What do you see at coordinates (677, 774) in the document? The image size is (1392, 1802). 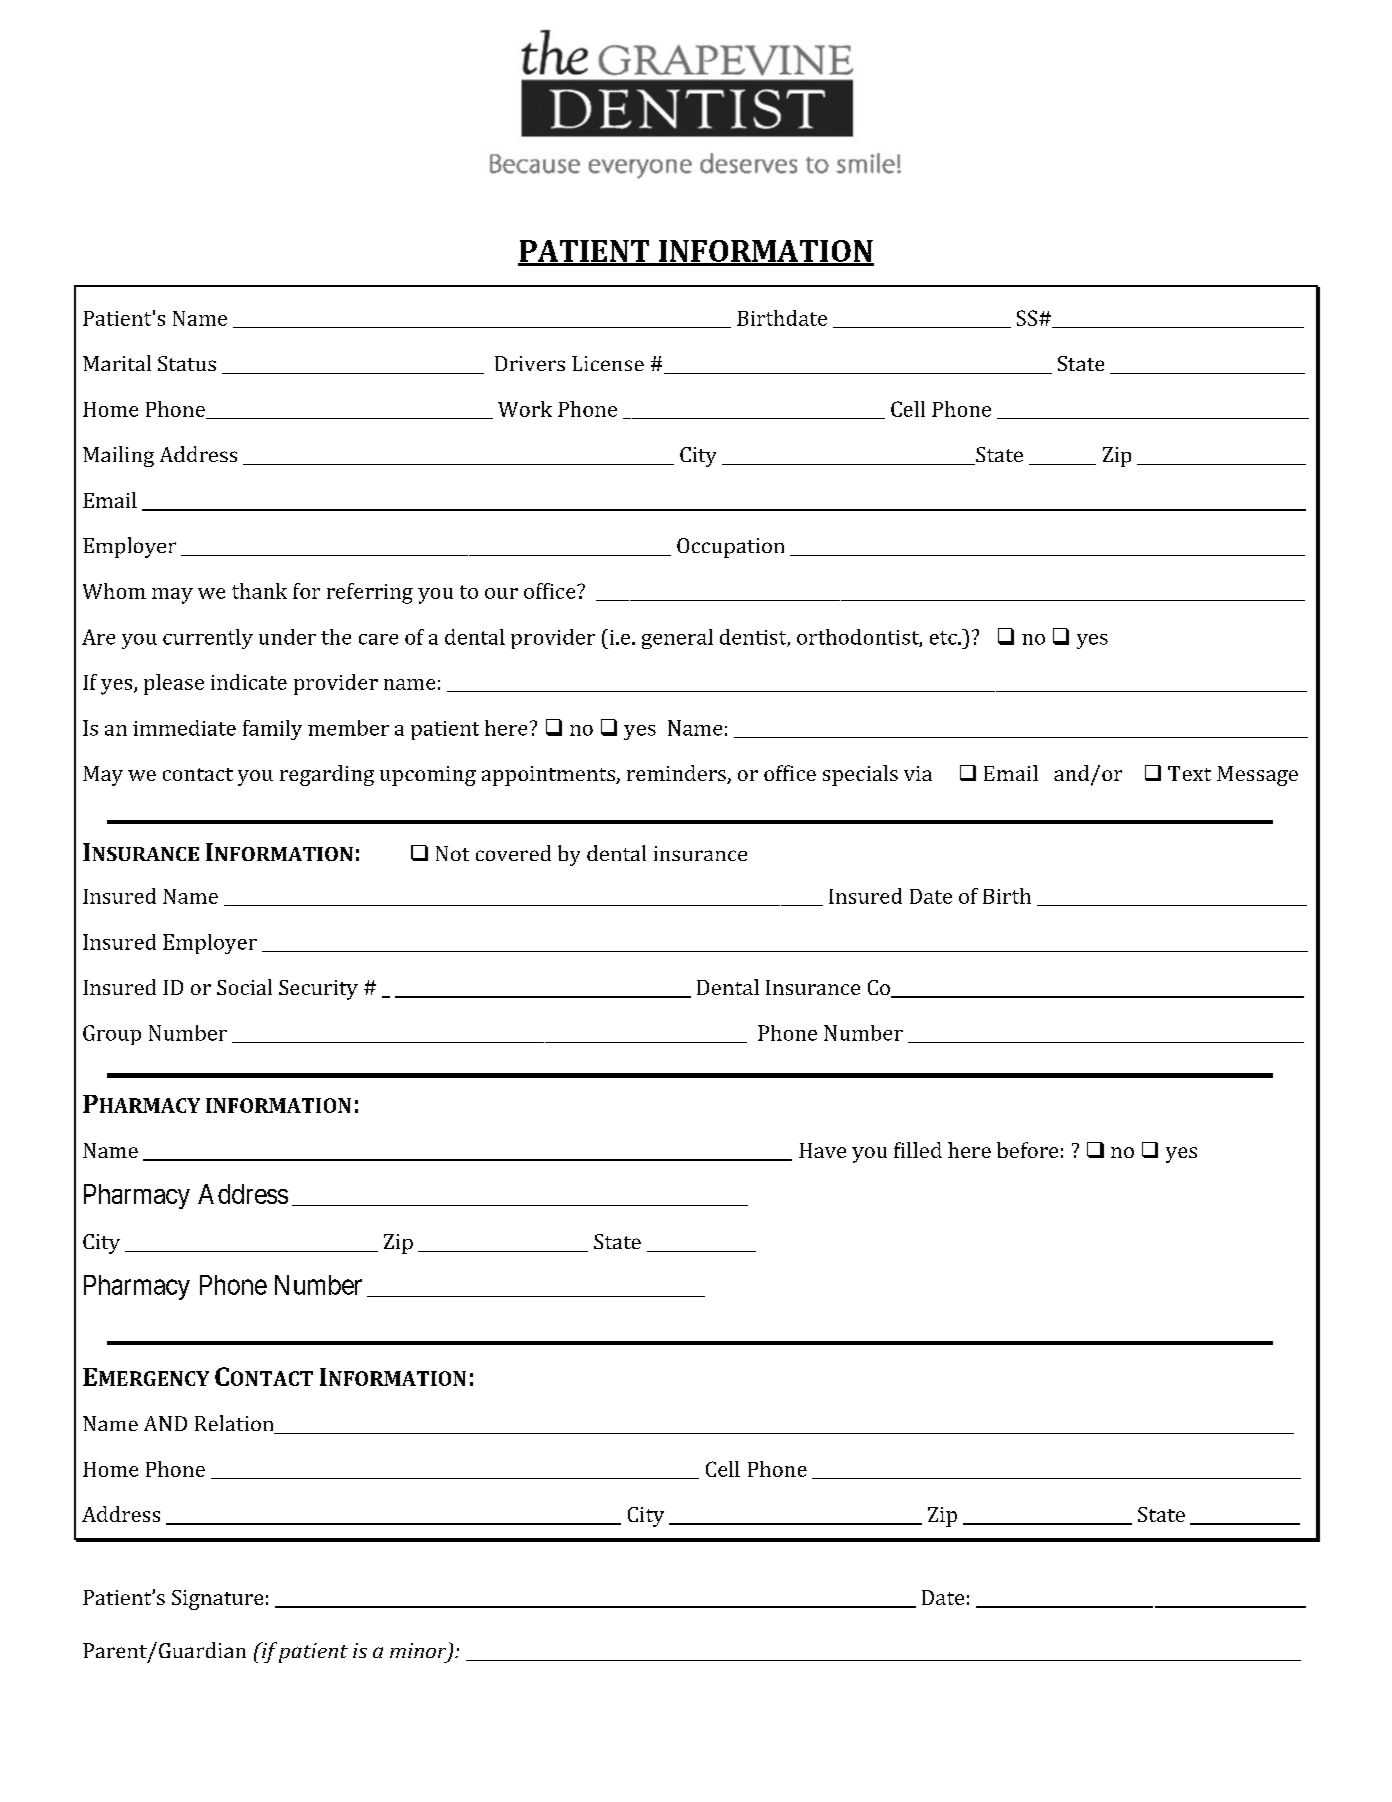 I see `reminders` at bounding box center [677, 774].
